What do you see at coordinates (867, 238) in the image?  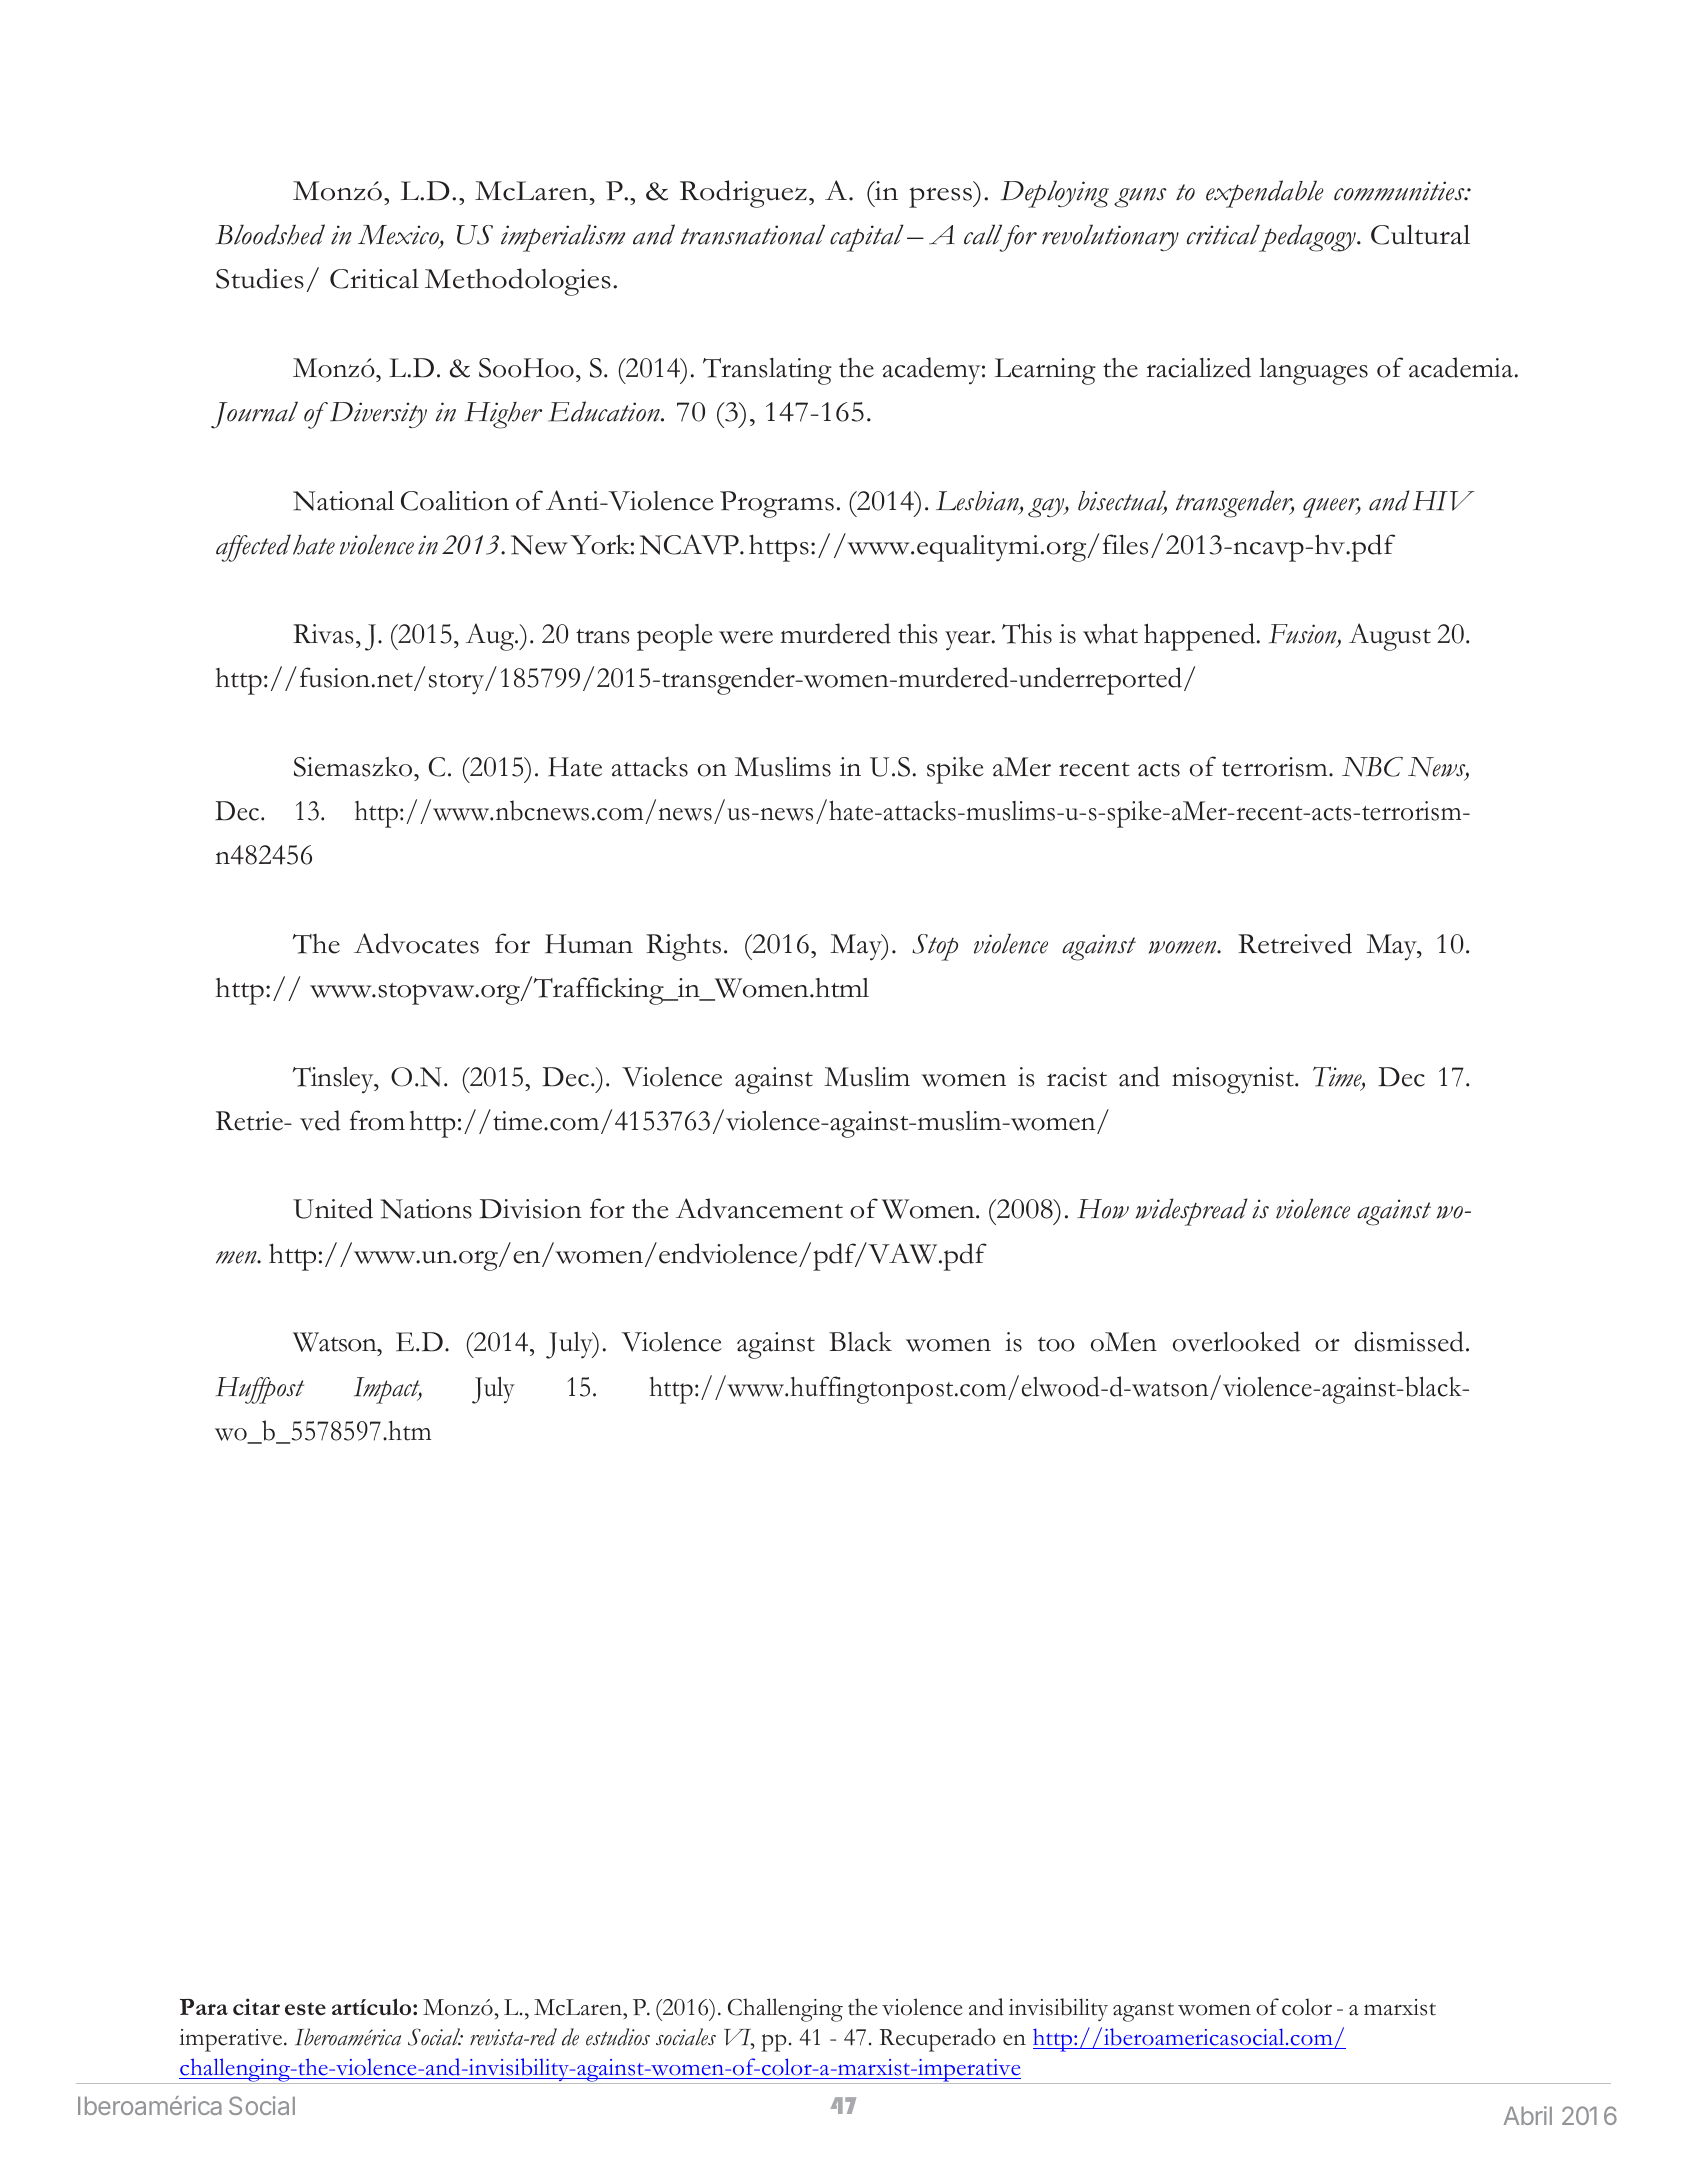 I see `capital` at bounding box center [867, 238].
